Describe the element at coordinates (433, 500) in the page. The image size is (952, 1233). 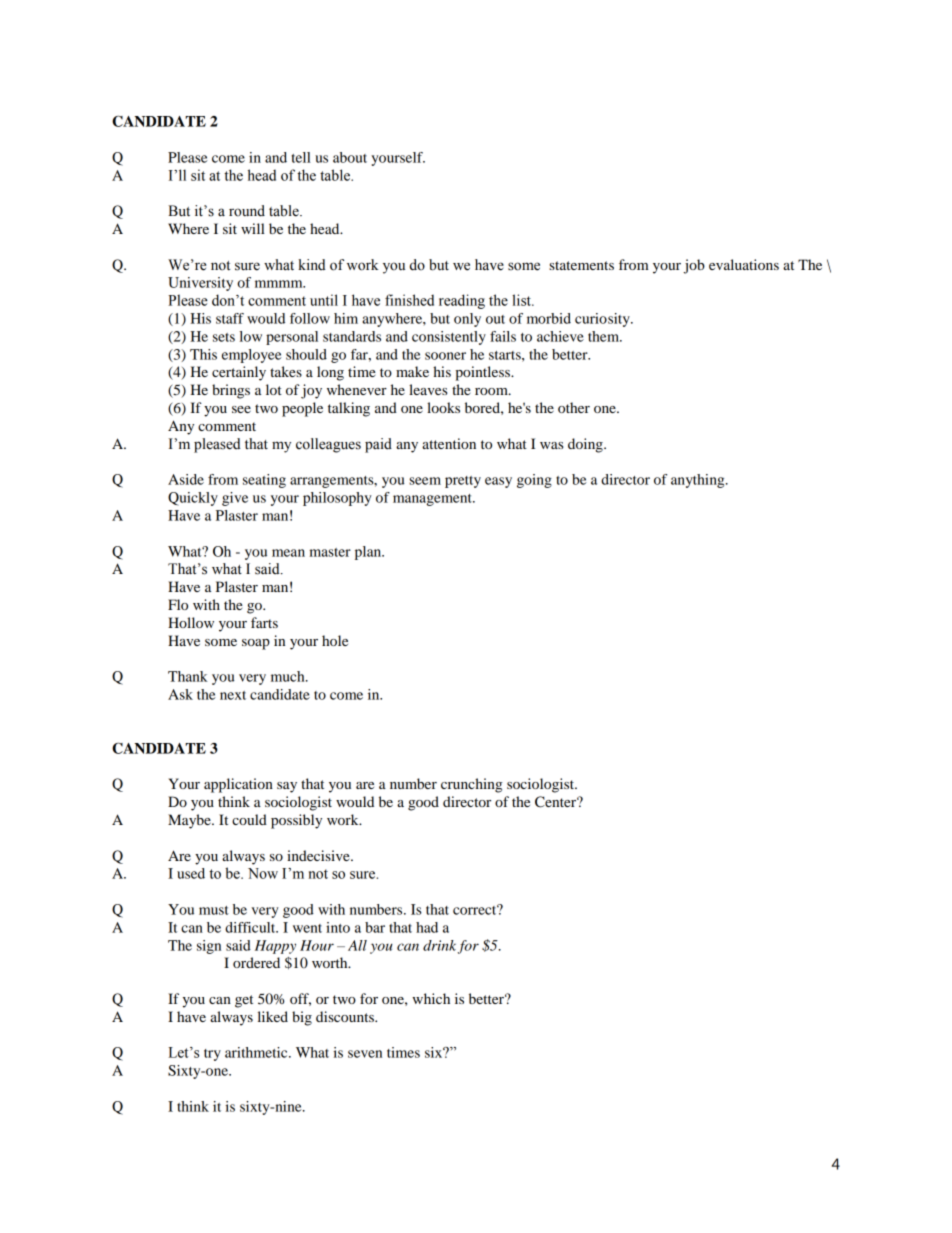
I see `management` at that location.
